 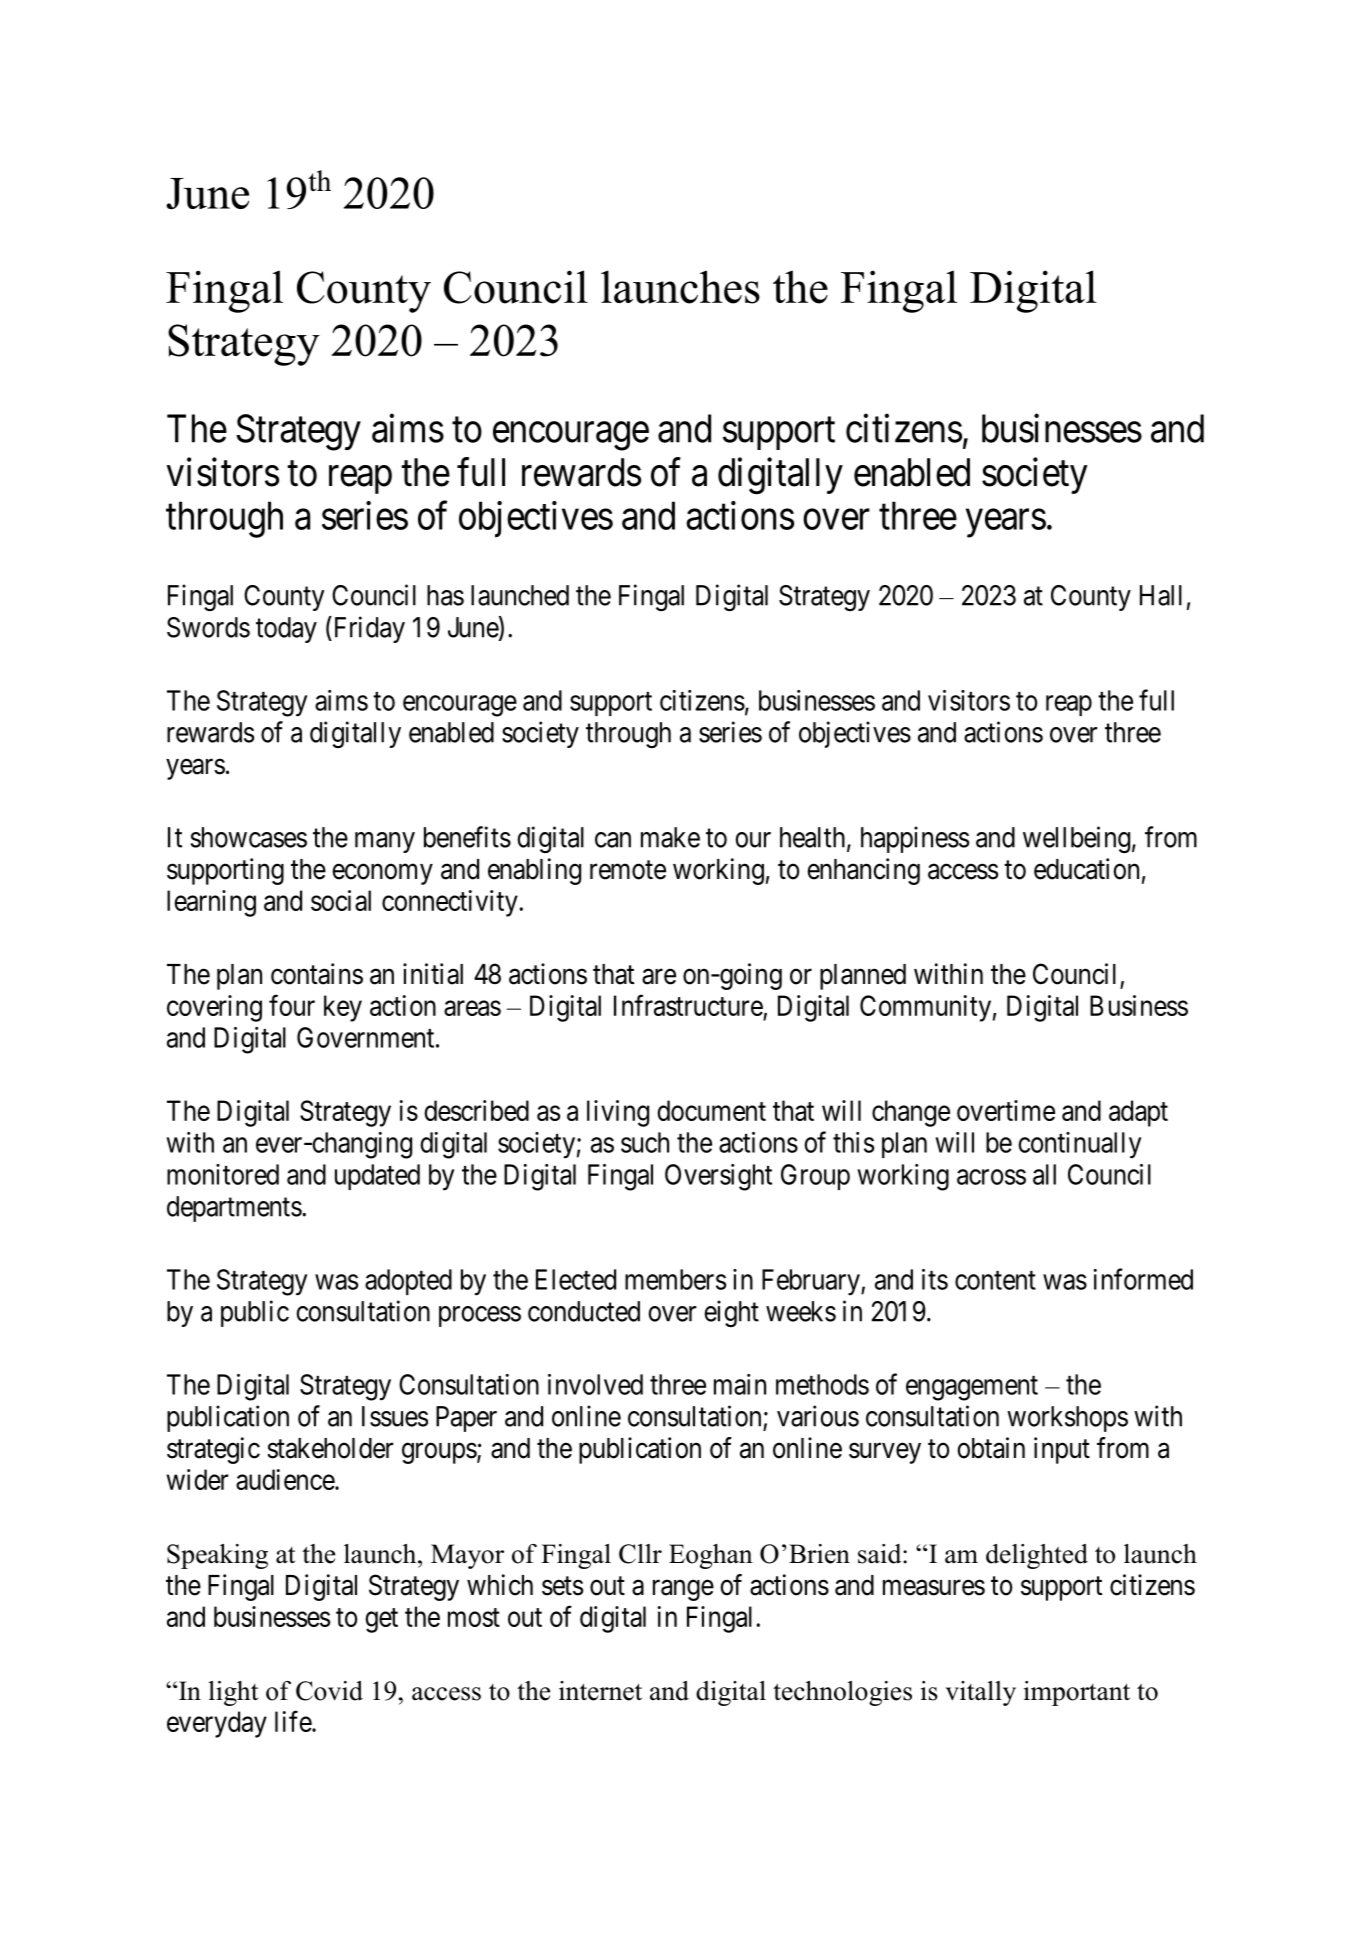 What do you see at coordinates (286, 630) in the screenshot?
I see `today` at bounding box center [286, 630].
